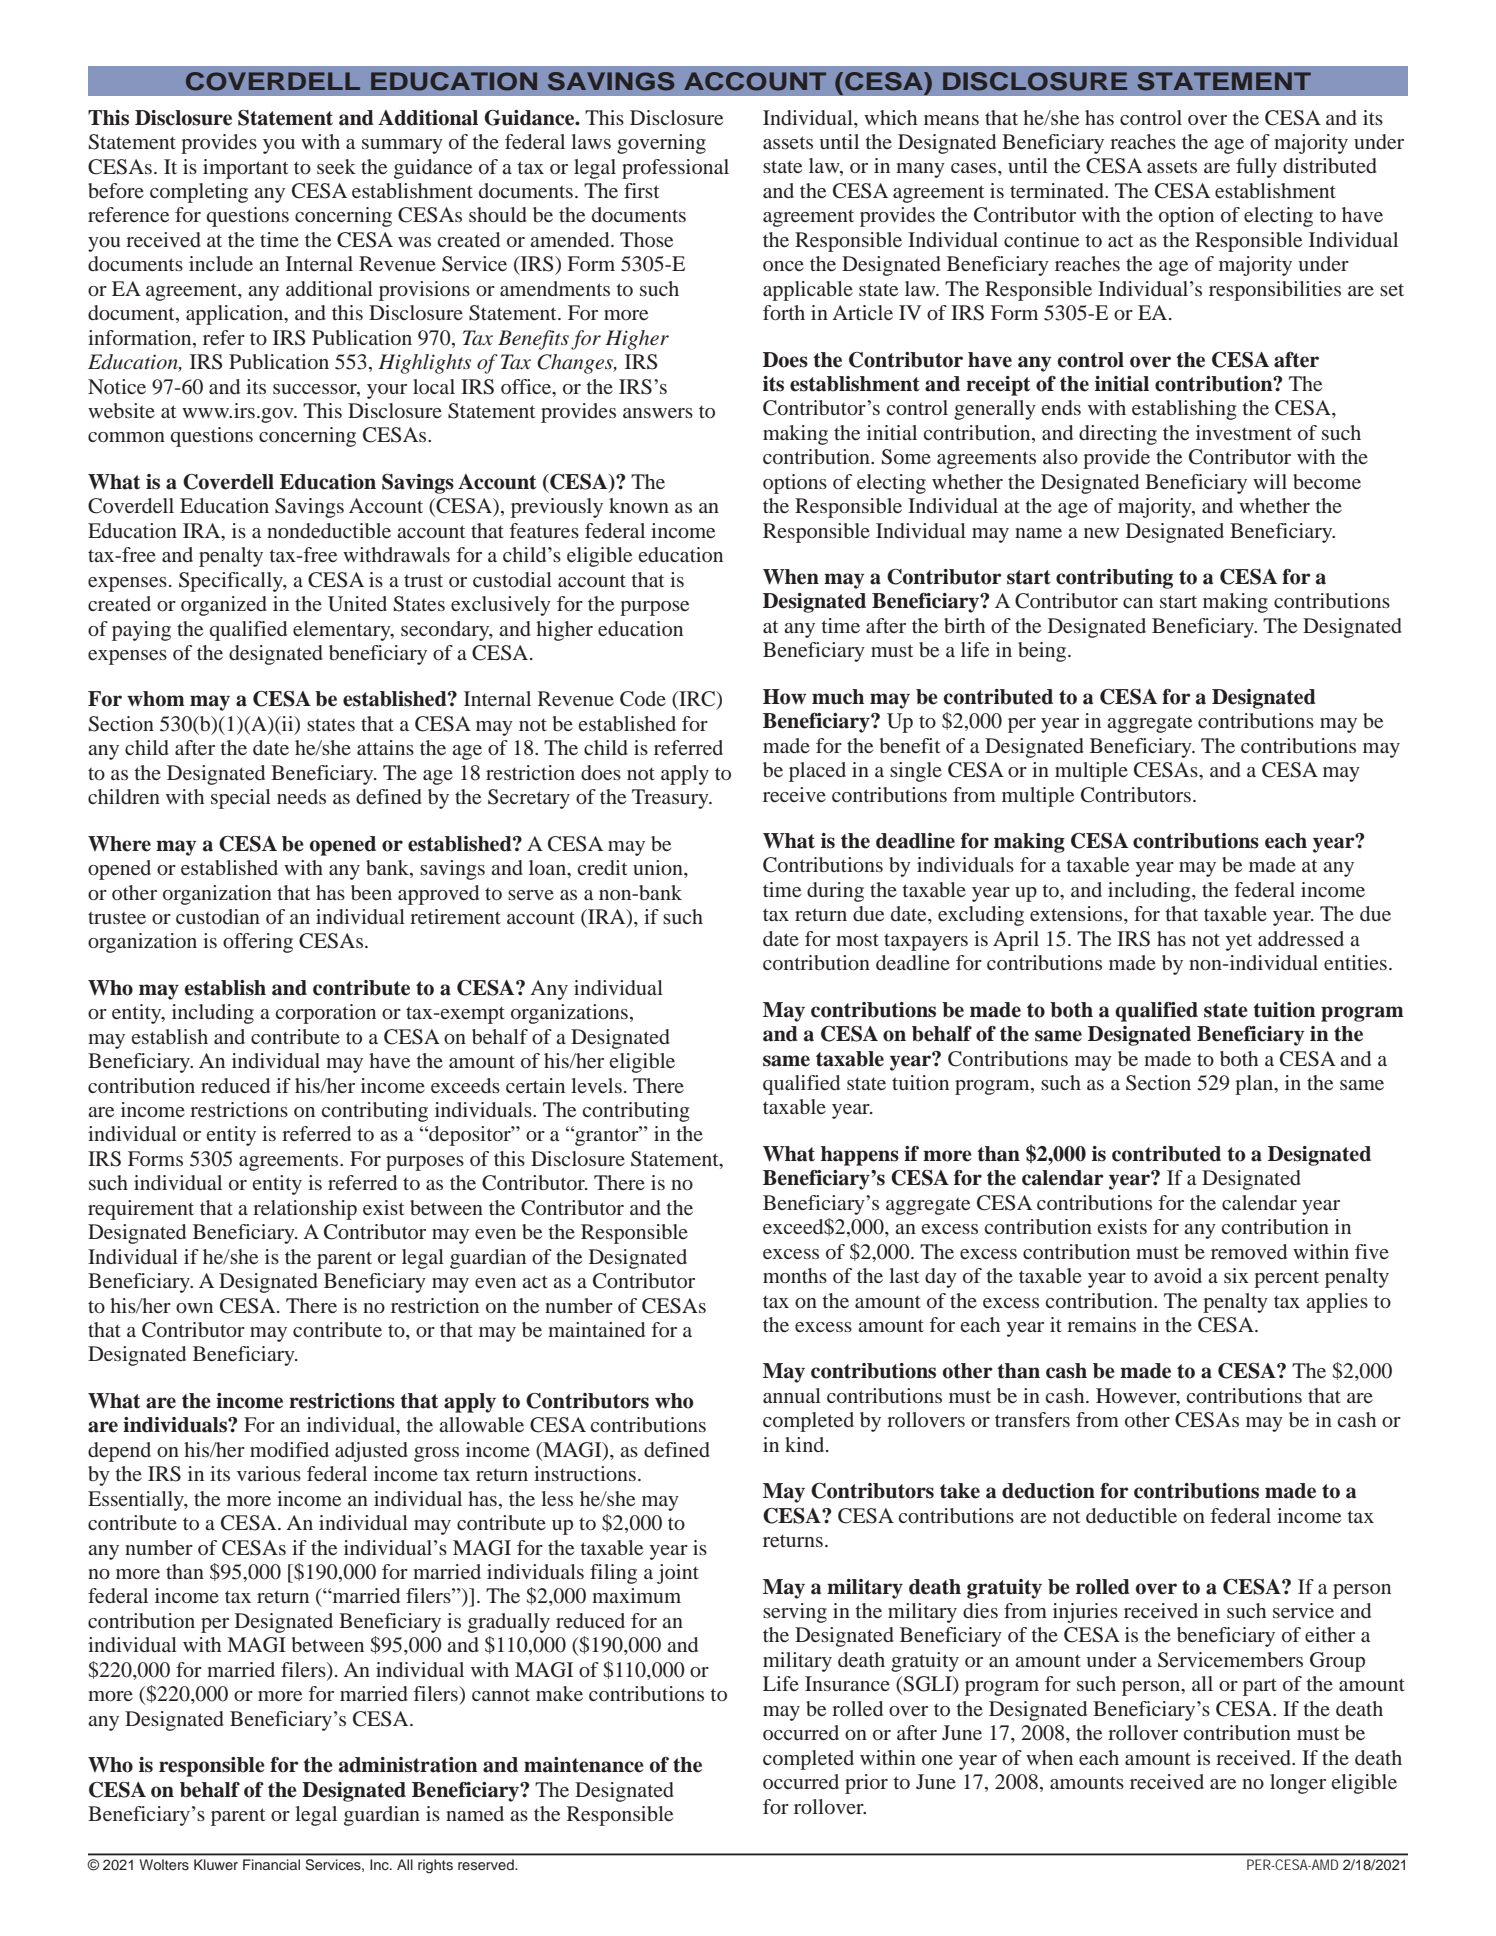 This page has width=1496, height=1936. I want to click on yet, so click(1239, 942).
